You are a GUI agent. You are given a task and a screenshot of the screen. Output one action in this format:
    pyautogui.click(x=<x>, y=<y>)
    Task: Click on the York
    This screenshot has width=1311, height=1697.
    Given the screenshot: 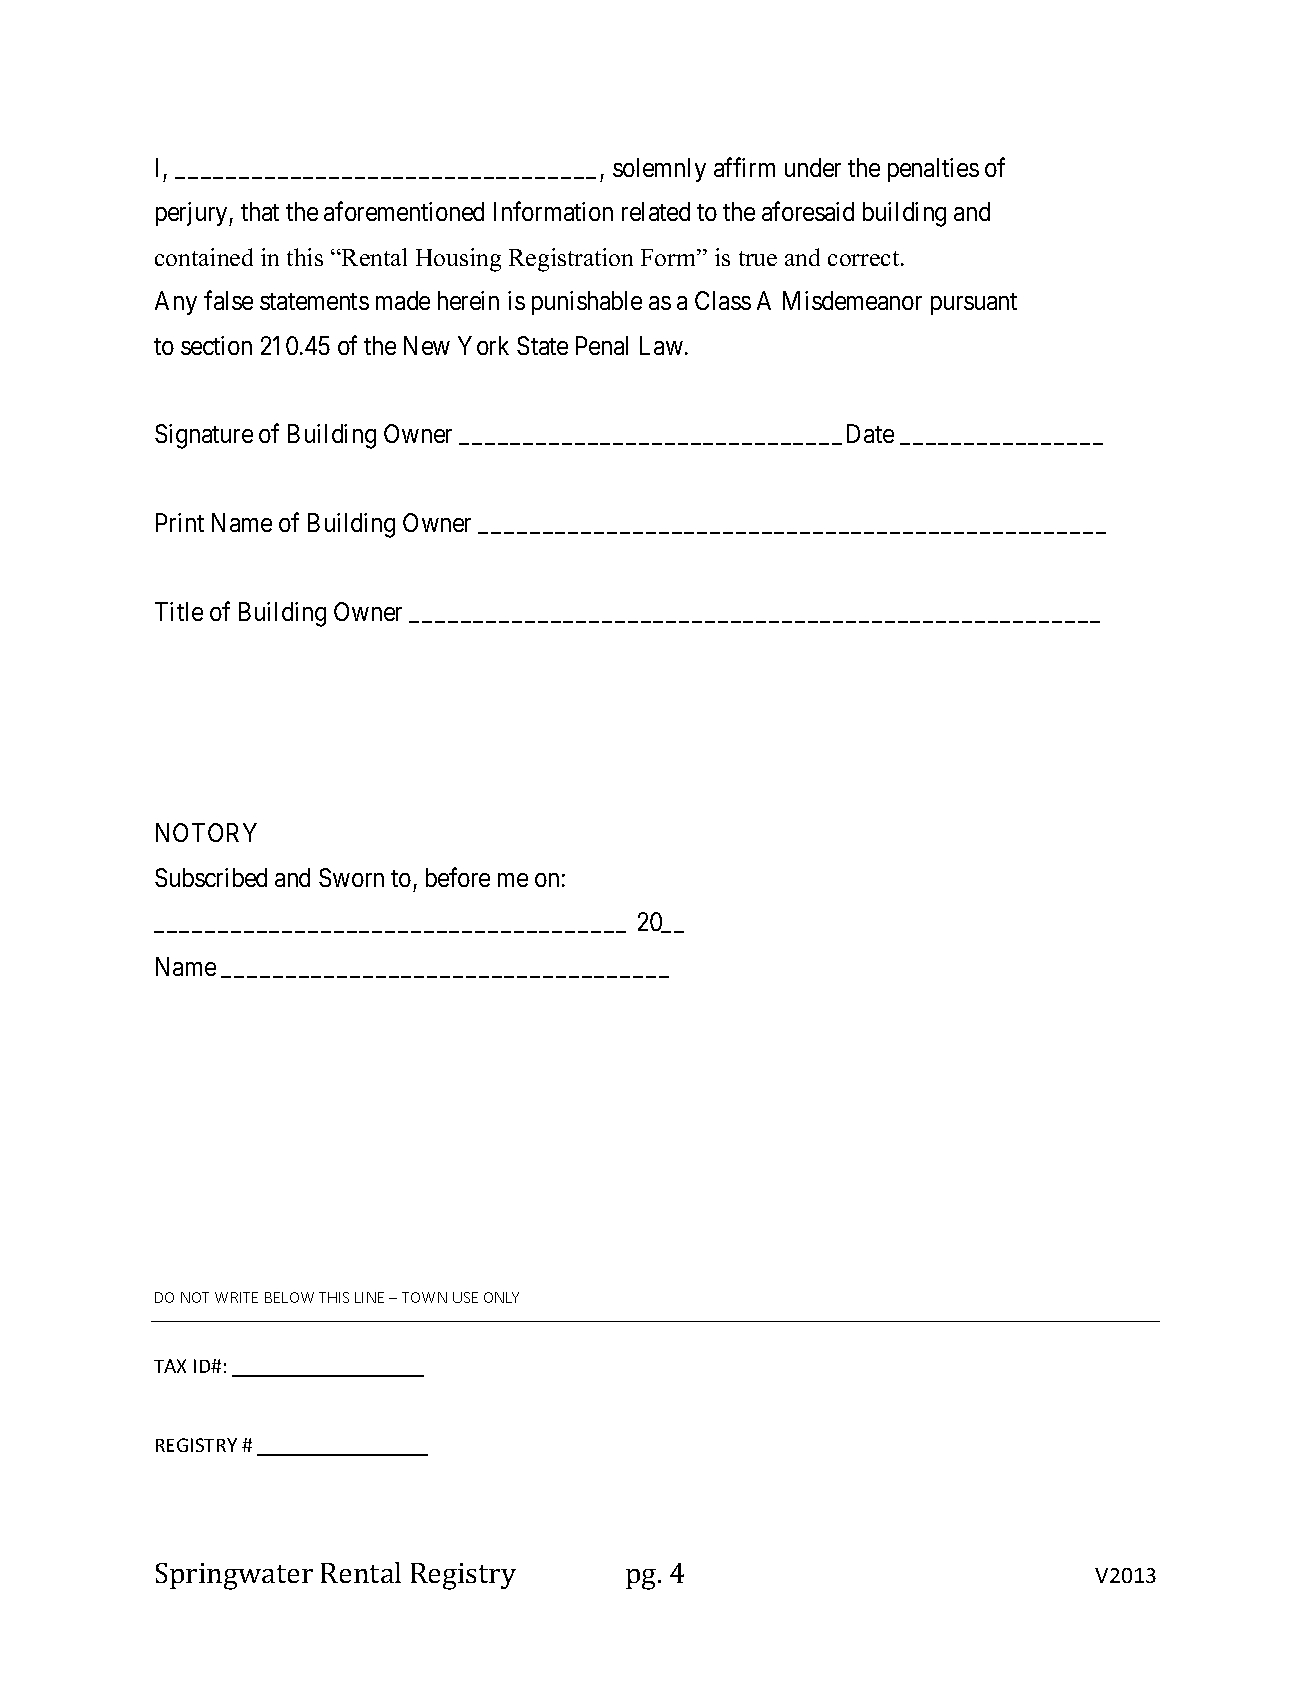 What is the action you would take?
    pyautogui.click(x=483, y=345)
